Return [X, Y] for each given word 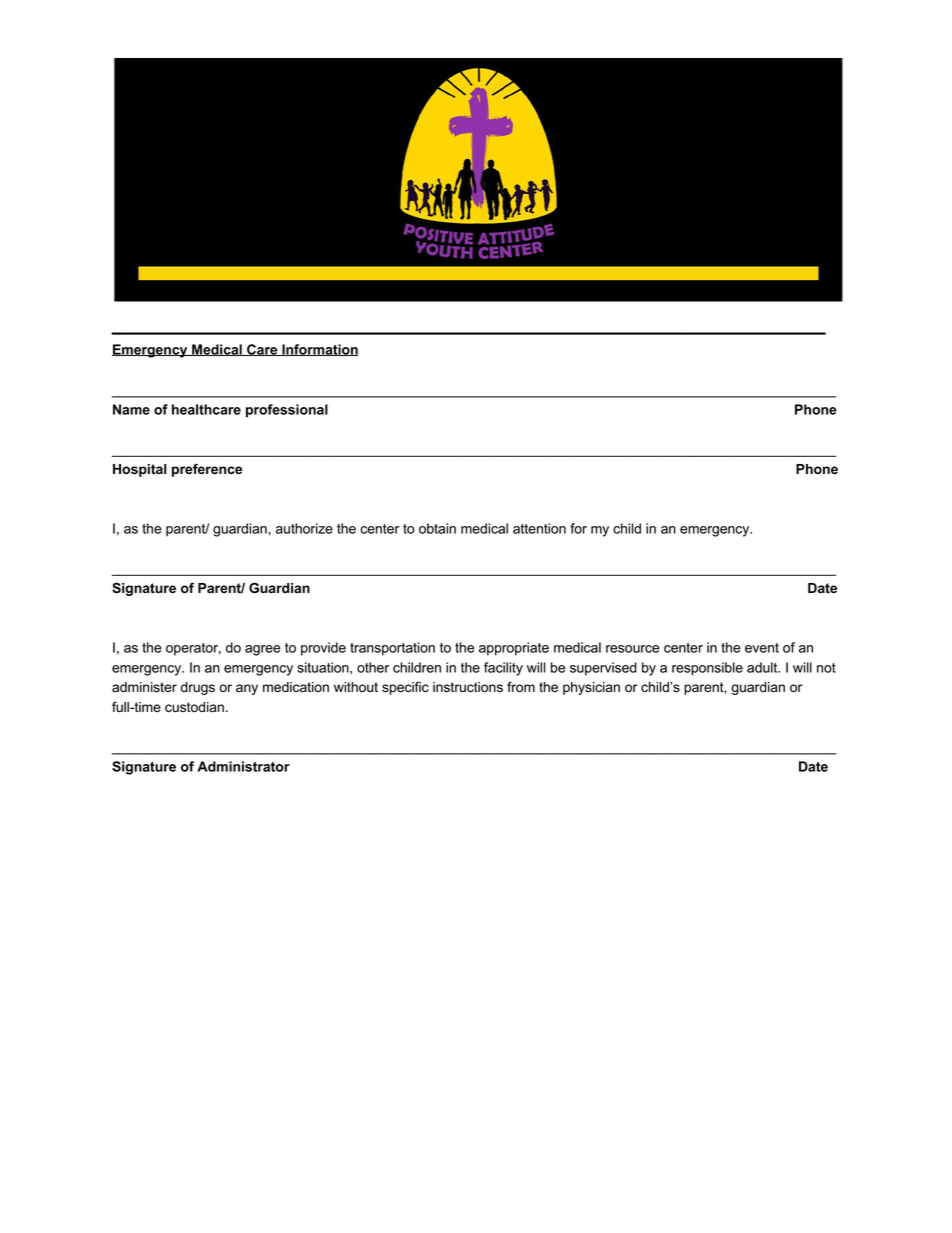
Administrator [243, 766]
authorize [304, 528]
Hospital [140, 470]
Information [319, 350]
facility [503, 669]
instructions [468, 687]
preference [207, 470]
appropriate [514, 649]
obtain [437, 528]
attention [539, 528]
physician [591, 688]
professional [287, 411]
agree [263, 650]
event [762, 648]
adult [763, 667]
